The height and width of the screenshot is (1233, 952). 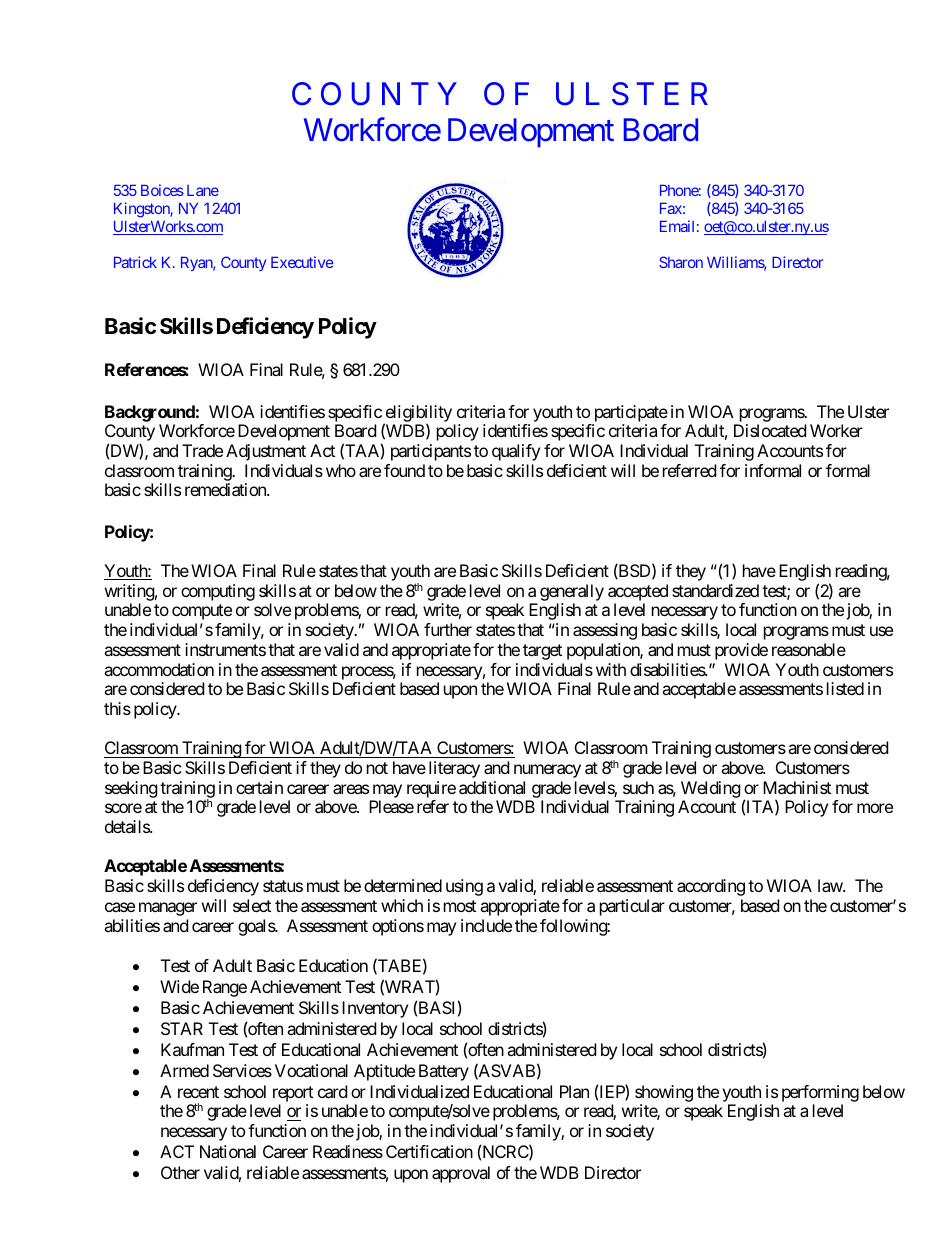 What do you see at coordinates (492, 787) in the screenshot?
I see `additional` at bounding box center [492, 787].
